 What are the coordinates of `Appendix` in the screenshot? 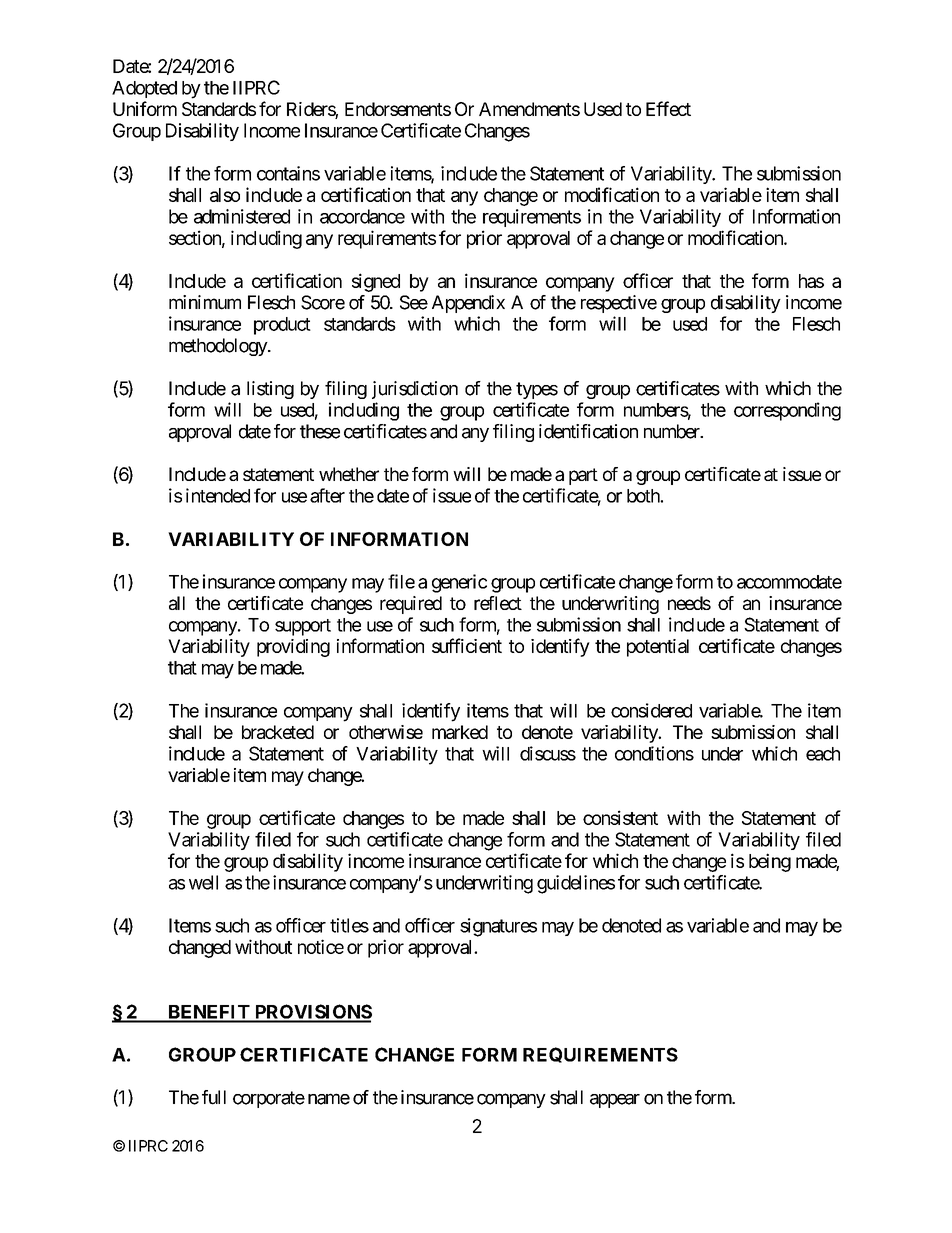 It's located at (468, 304).
